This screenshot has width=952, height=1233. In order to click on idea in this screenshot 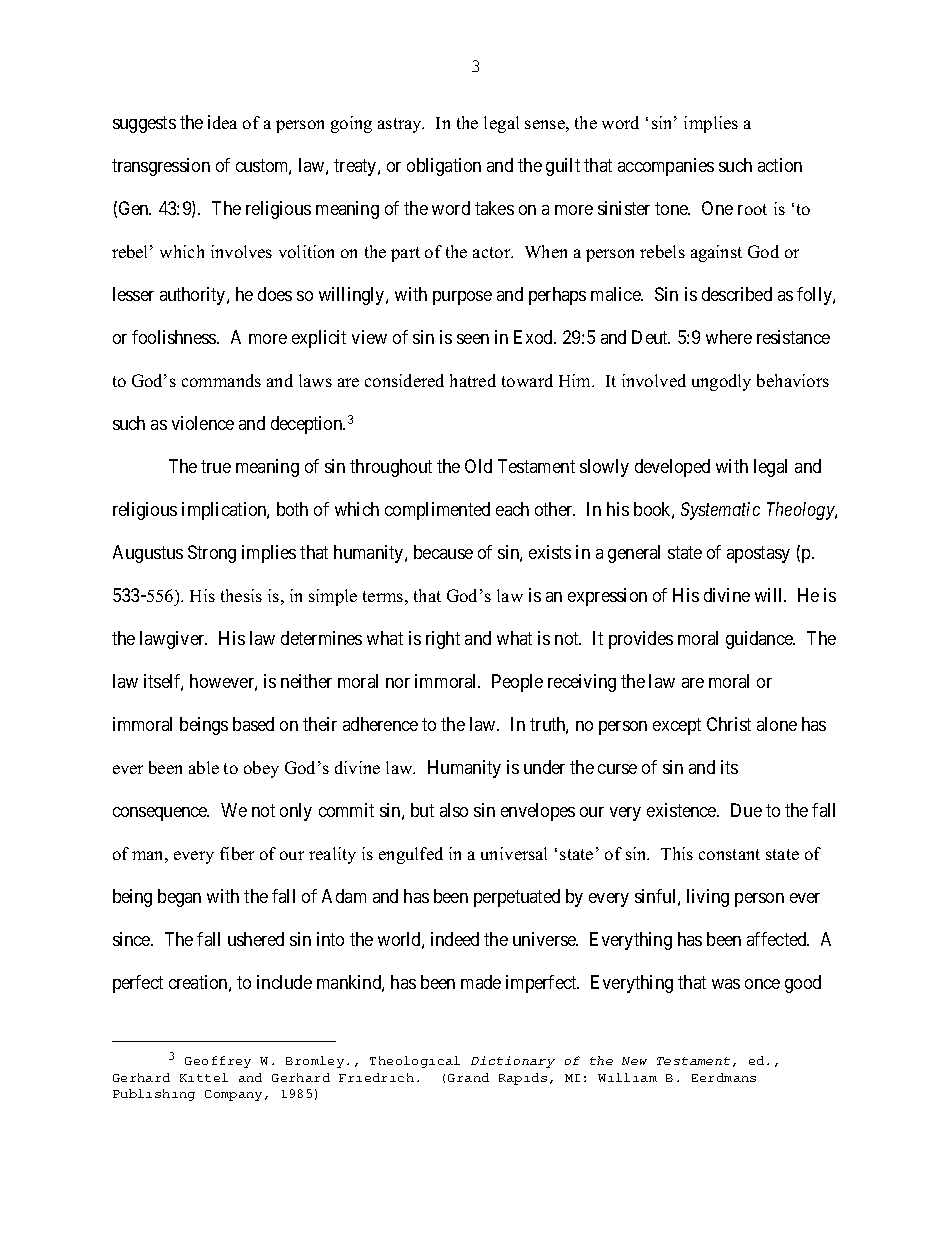, I will do `click(222, 122)`.
